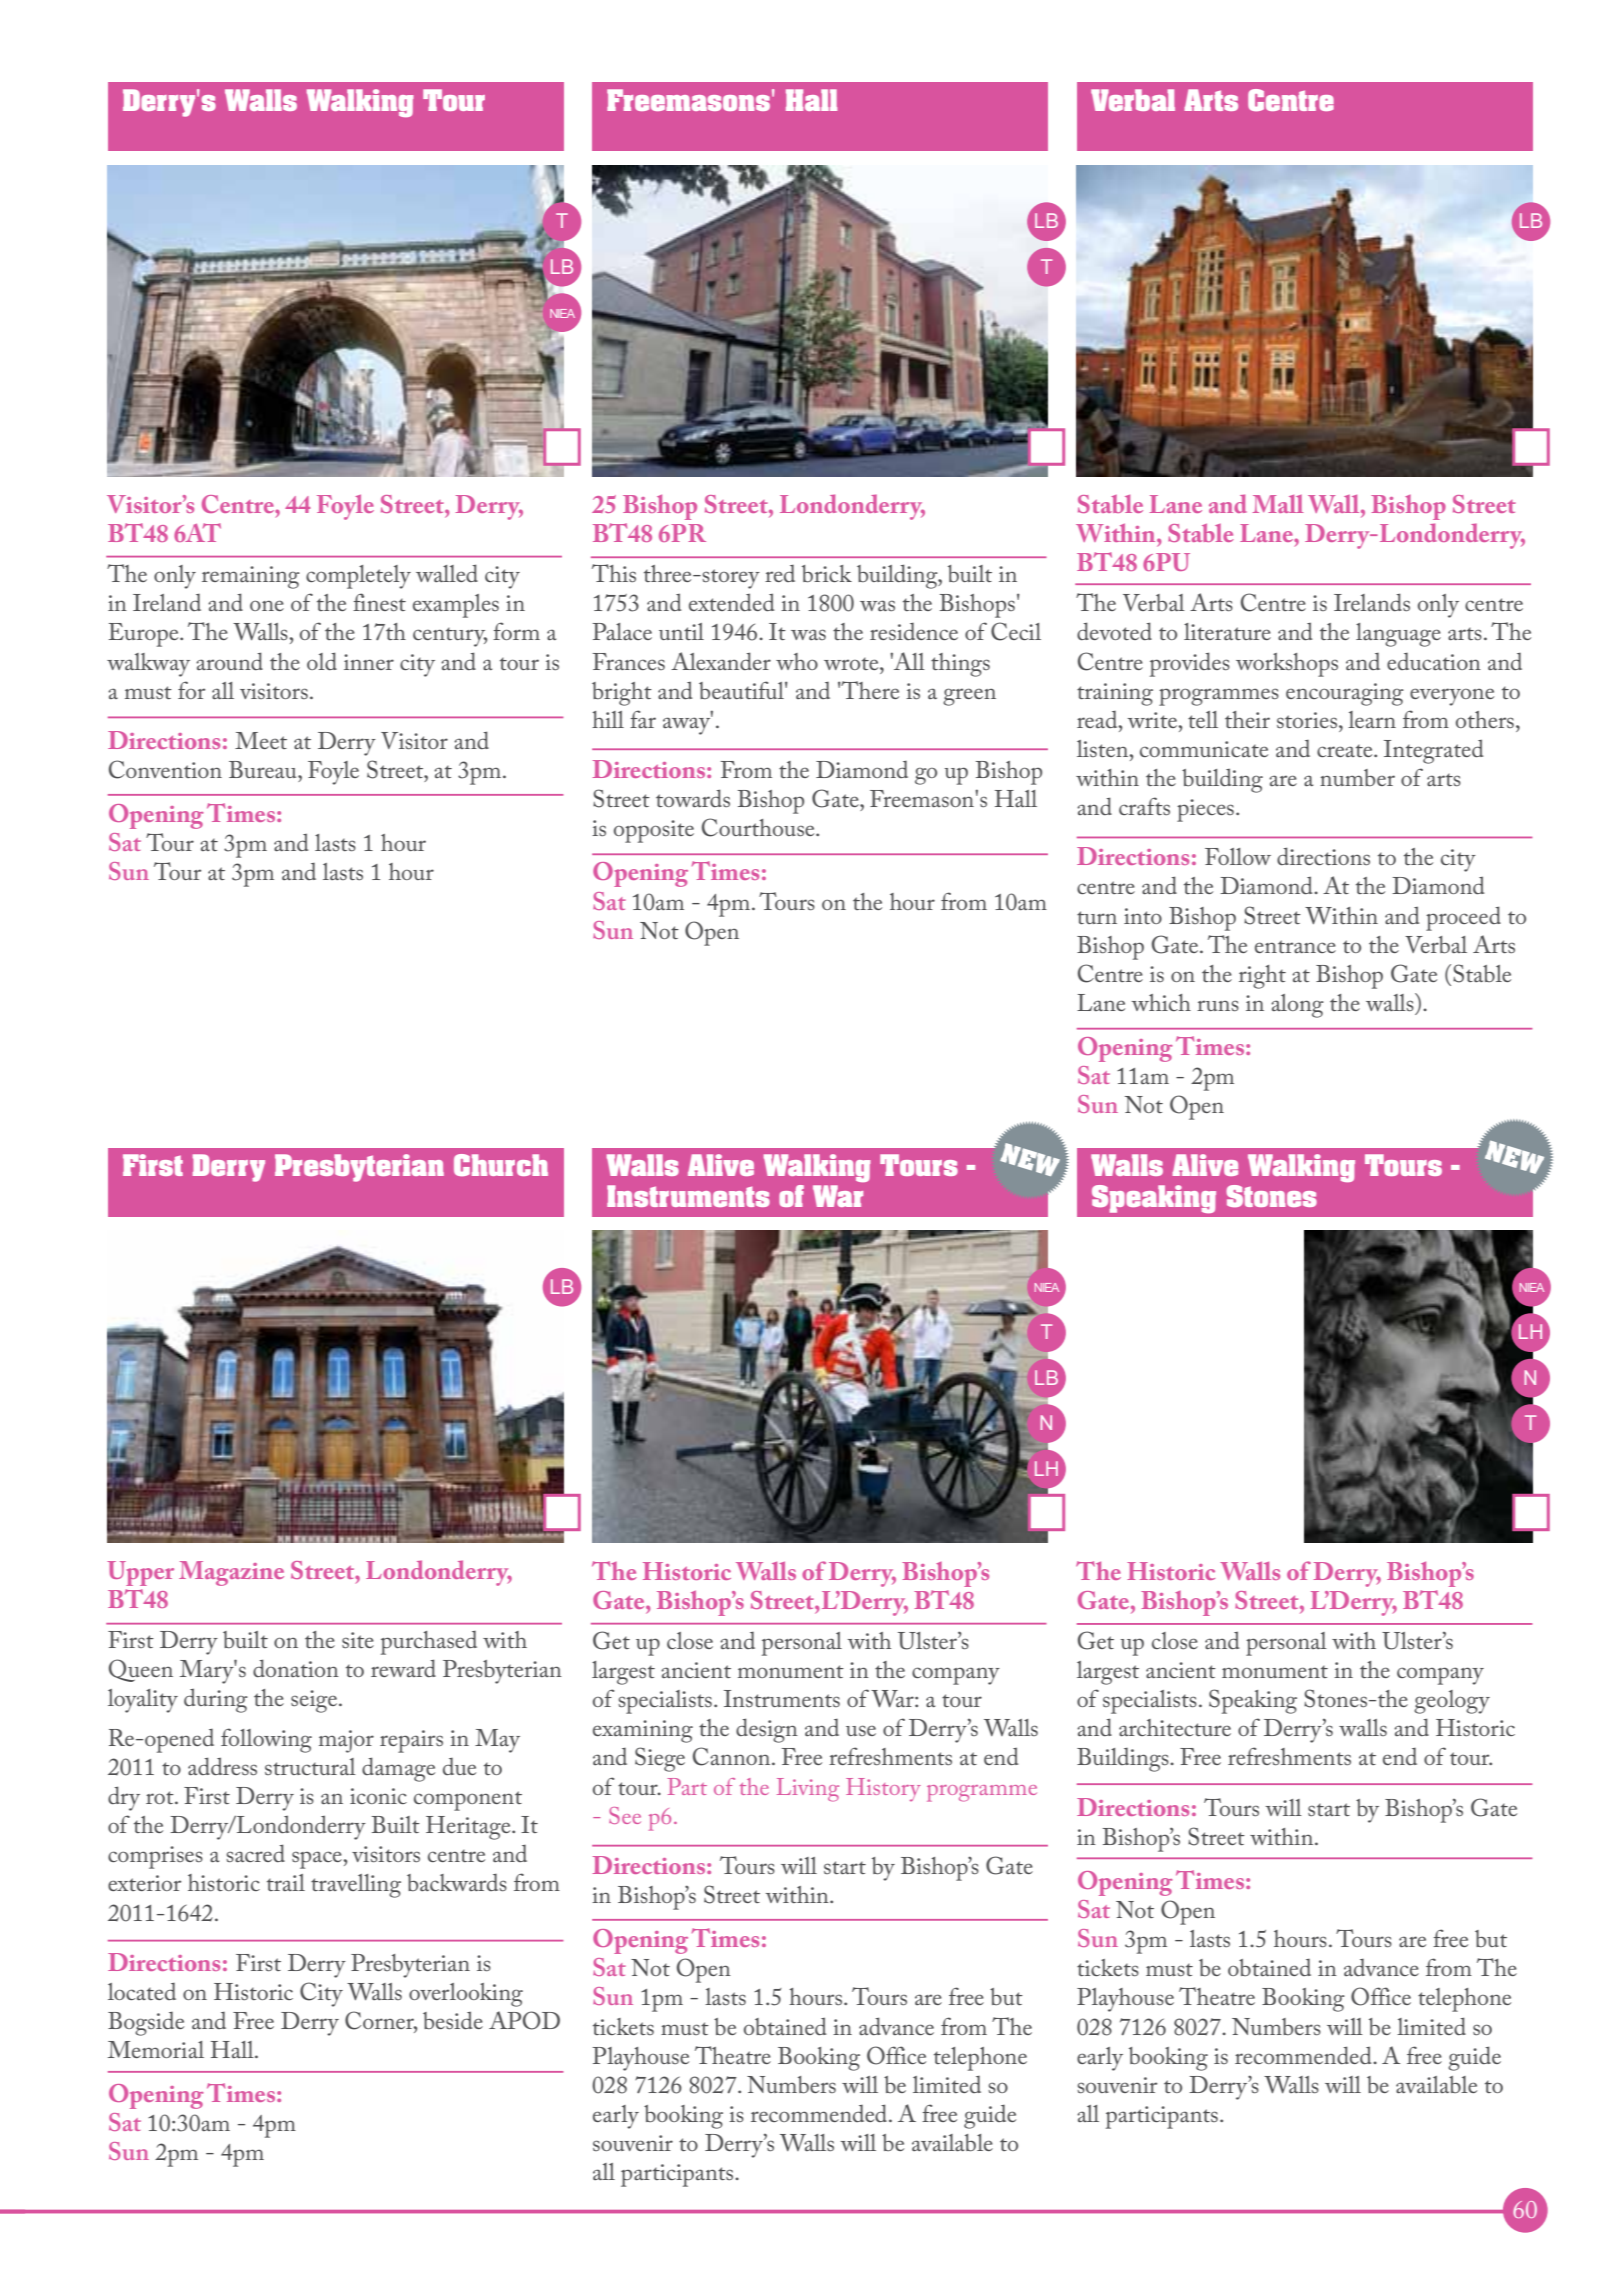  What do you see at coordinates (1295, 947) in the image?
I see `entrance` at bounding box center [1295, 947].
